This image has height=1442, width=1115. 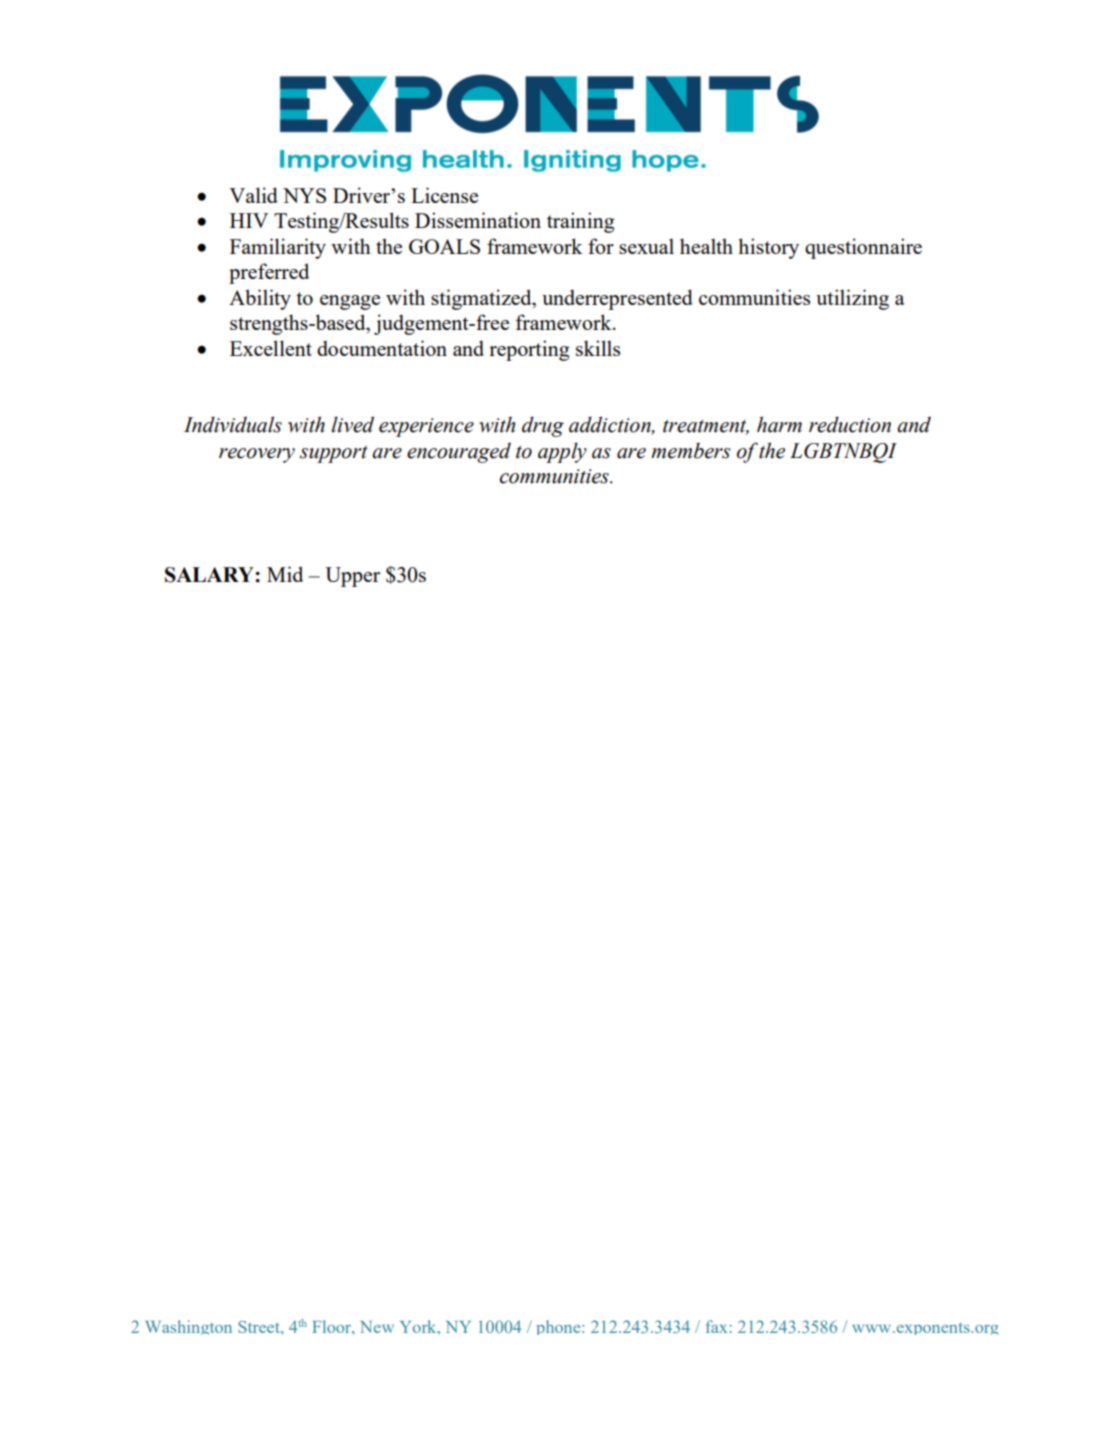 What do you see at coordinates (559, 1327) in the image?
I see `phone` at bounding box center [559, 1327].
